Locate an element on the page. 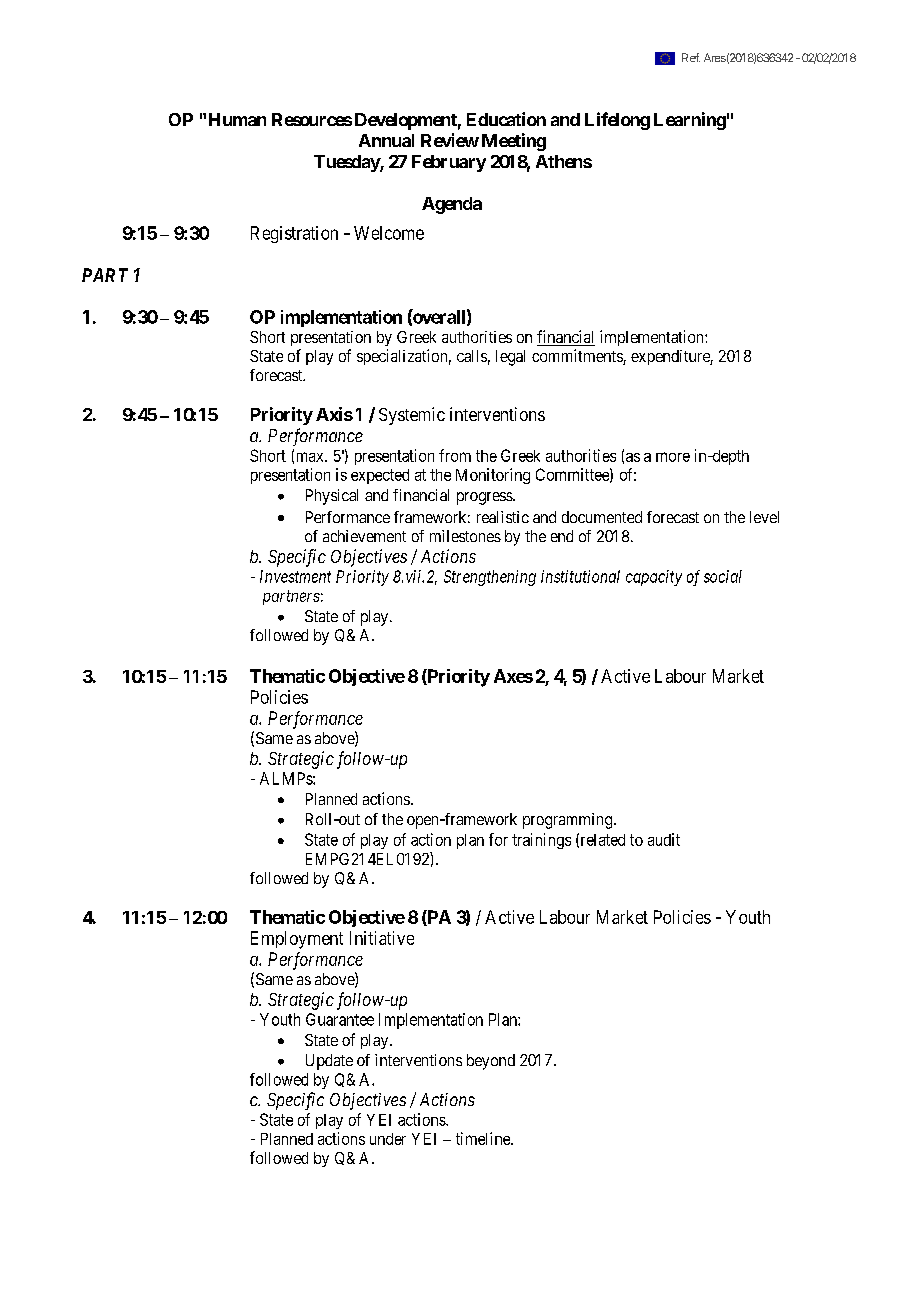 The height and width of the document is (1316, 903). more is located at coordinates (673, 457).
